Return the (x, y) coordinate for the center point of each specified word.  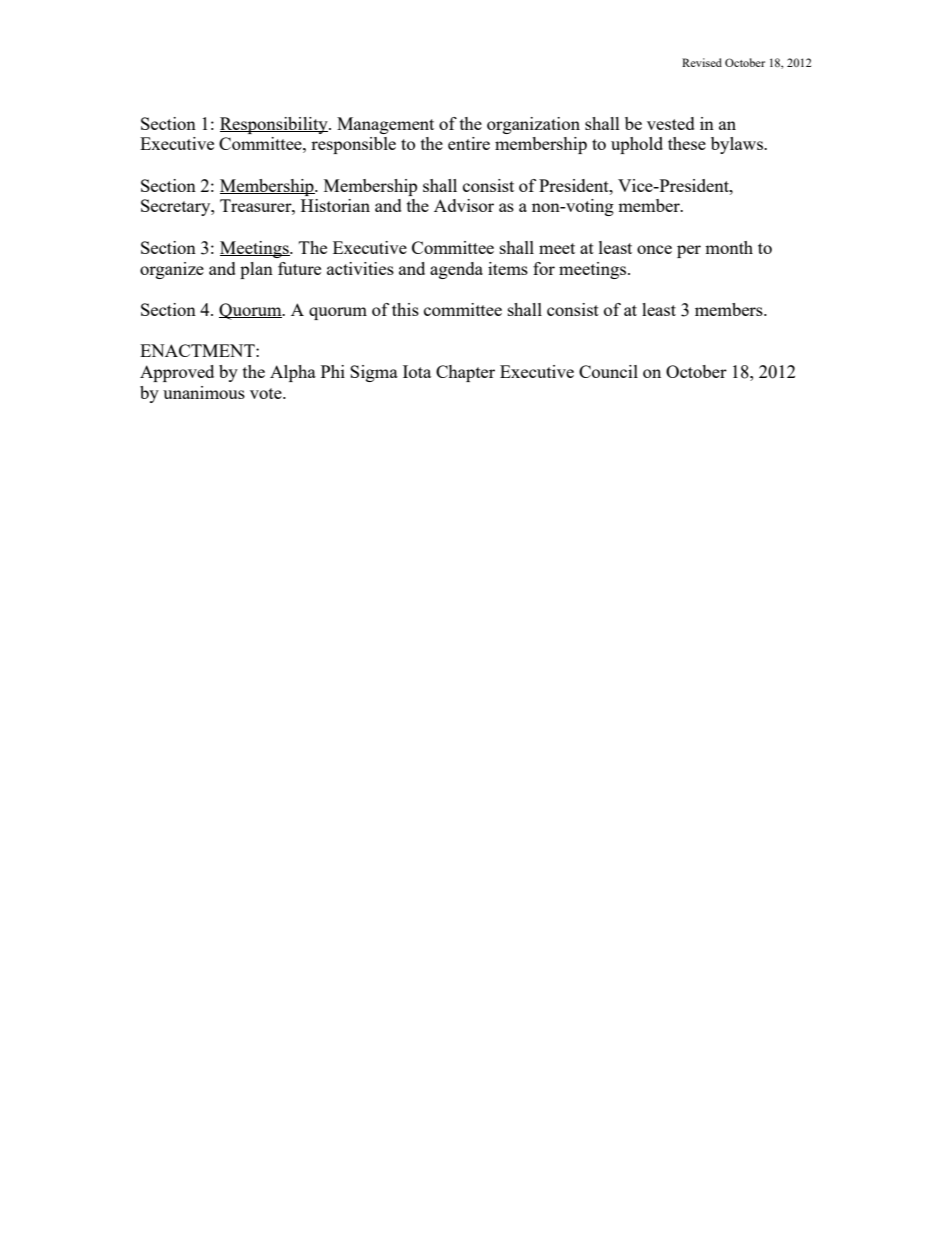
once (654, 249)
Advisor (464, 205)
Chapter (465, 373)
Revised (702, 62)
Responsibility (275, 125)
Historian (335, 205)
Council (608, 371)
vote (267, 393)
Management (385, 125)
